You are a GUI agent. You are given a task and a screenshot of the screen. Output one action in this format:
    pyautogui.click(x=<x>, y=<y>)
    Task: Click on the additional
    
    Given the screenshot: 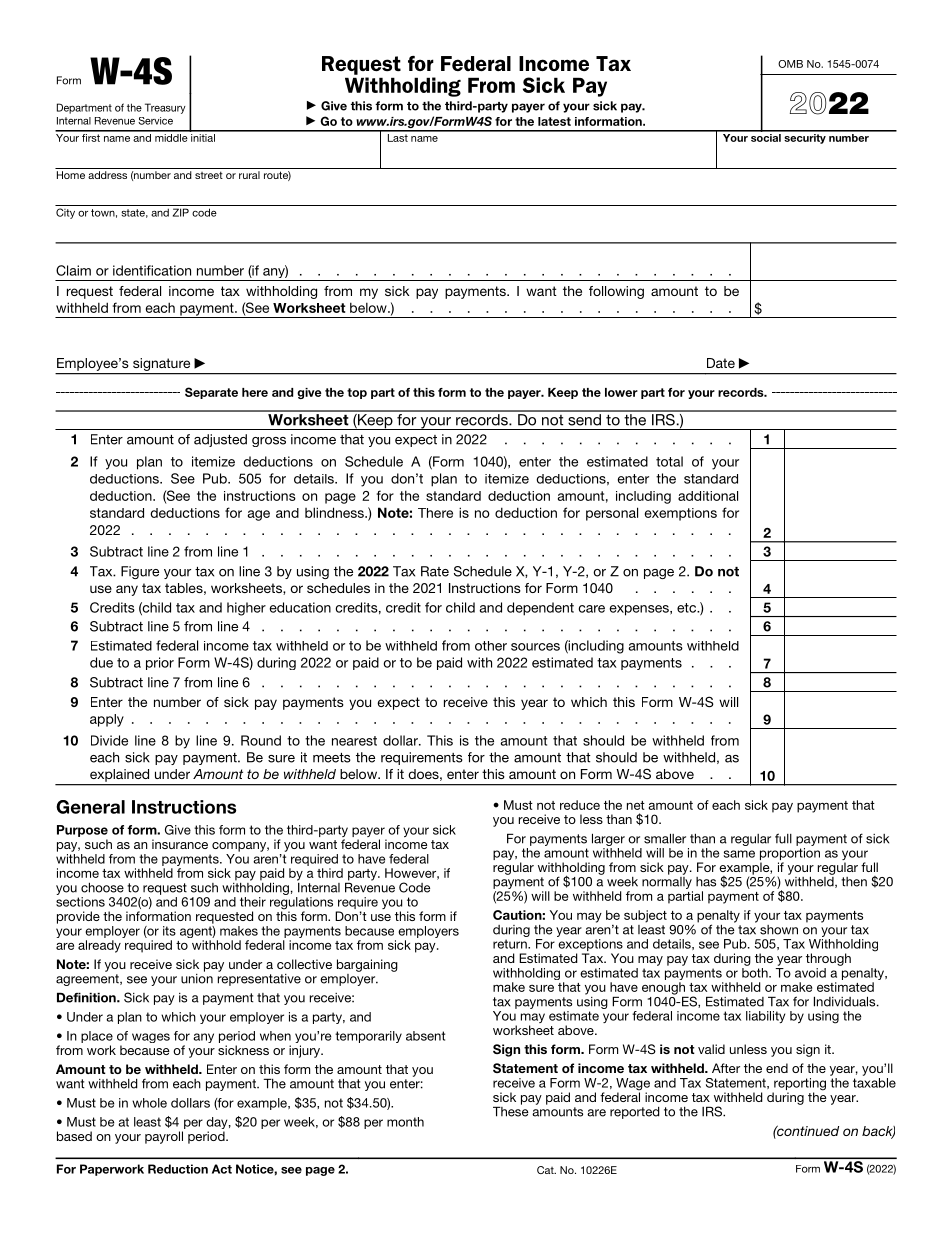 What is the action you would take?
    pyautogui.click(x=708, y=496)
